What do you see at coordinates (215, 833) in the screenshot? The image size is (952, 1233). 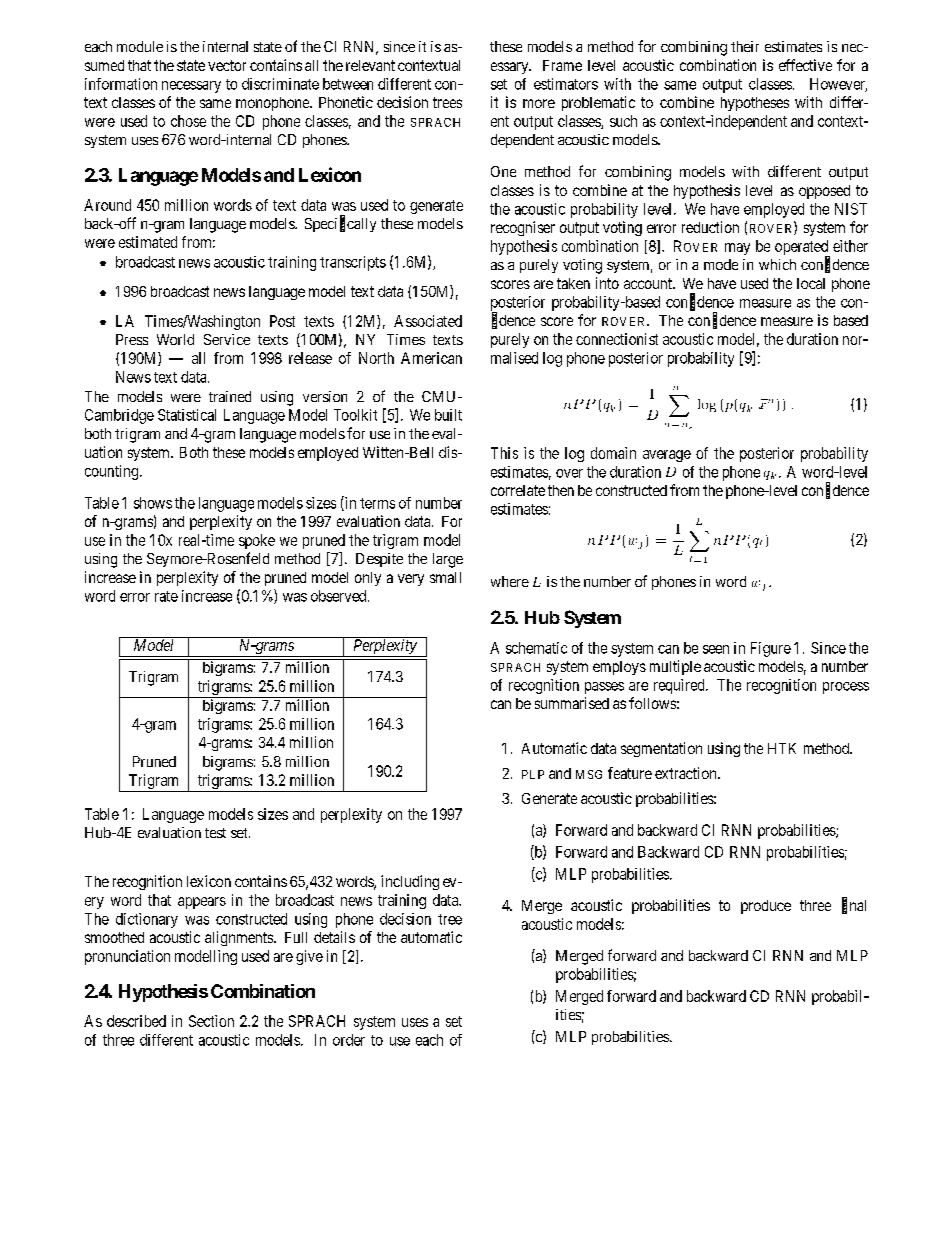 I see `test` at bounding box center [215, 833].
